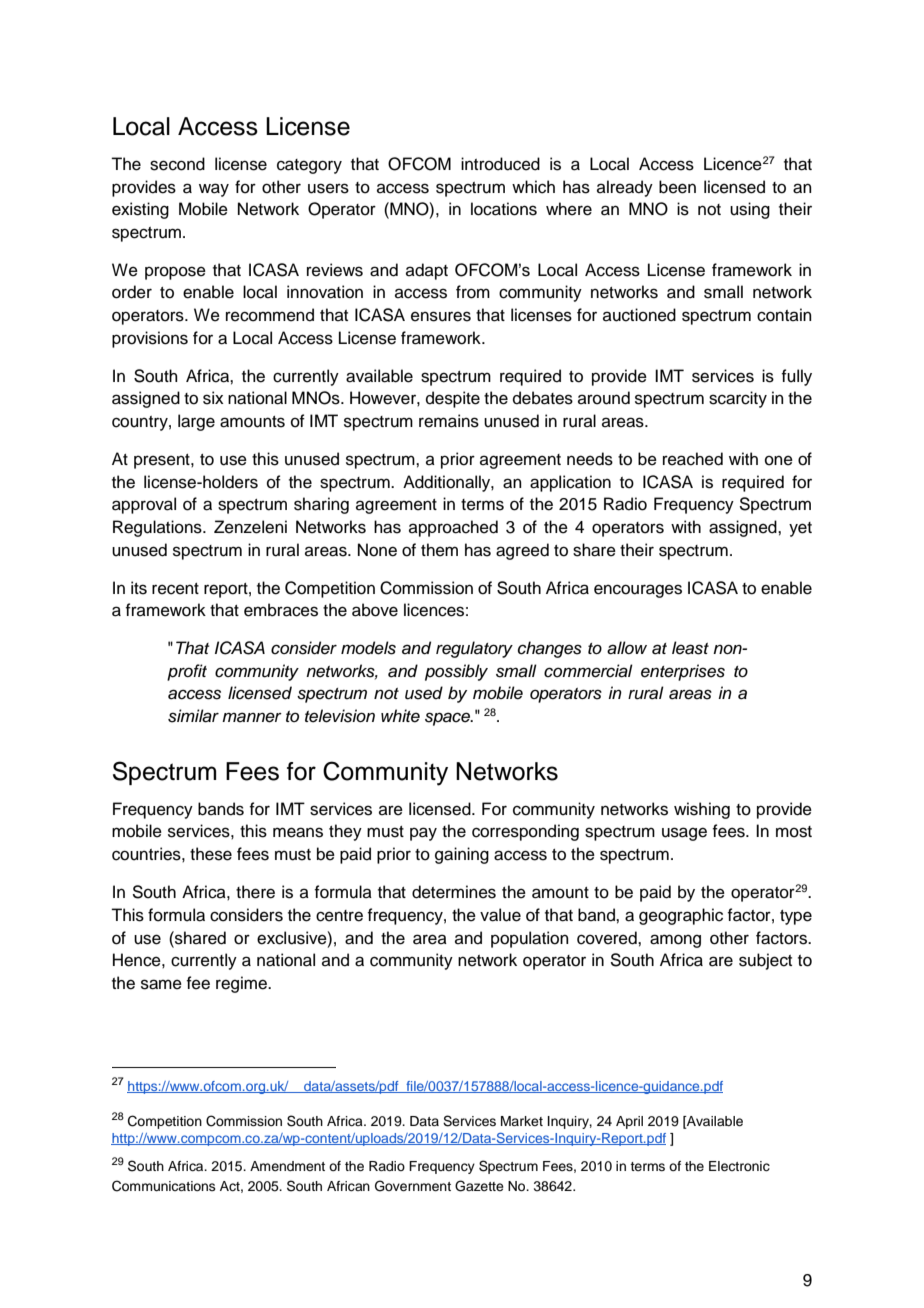 The image size is (924, 1308). I want to click on usage, so click(684, 834).
